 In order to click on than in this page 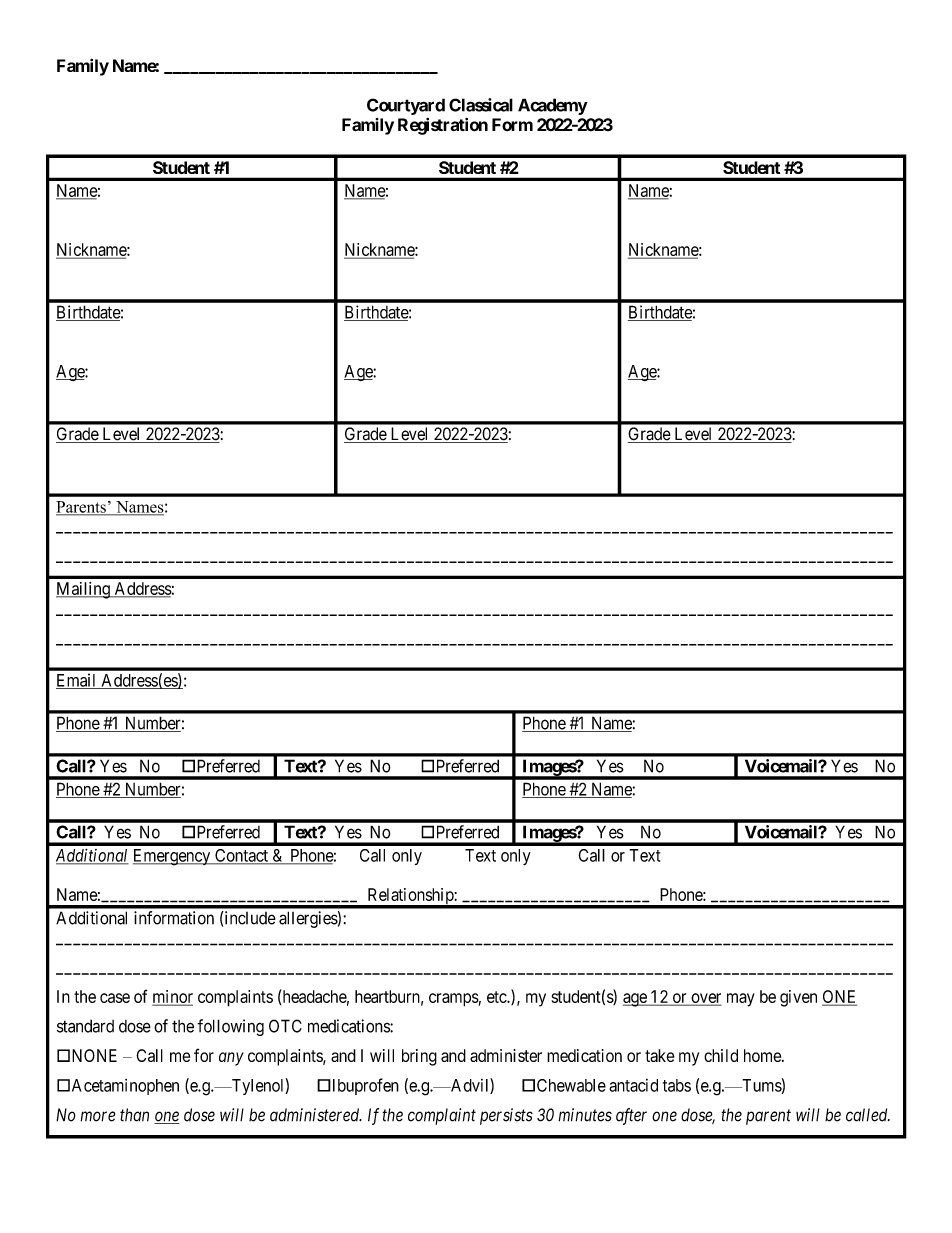, I will do `click(134, 1115)`.
